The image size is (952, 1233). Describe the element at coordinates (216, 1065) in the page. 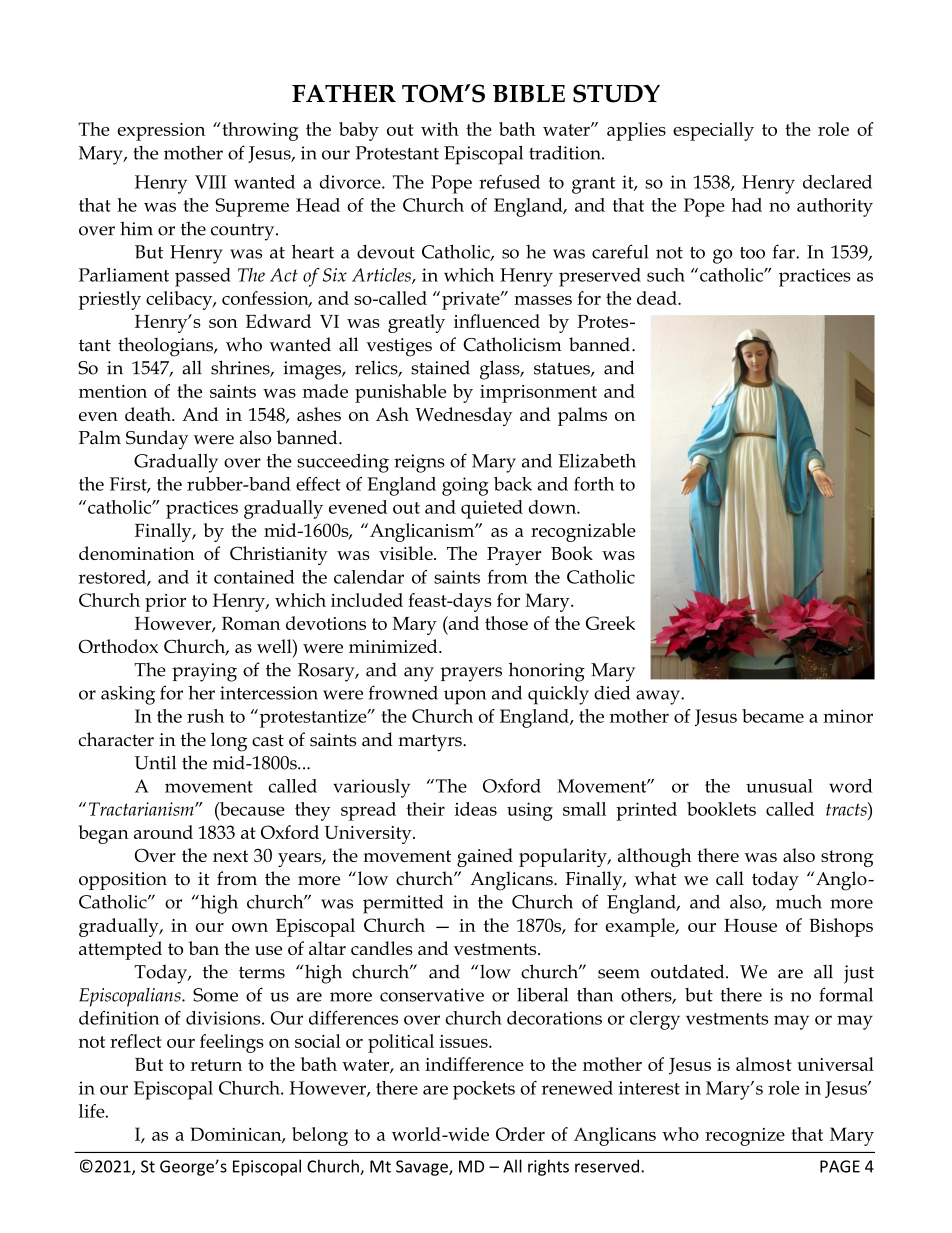

I see `return` at that location.
